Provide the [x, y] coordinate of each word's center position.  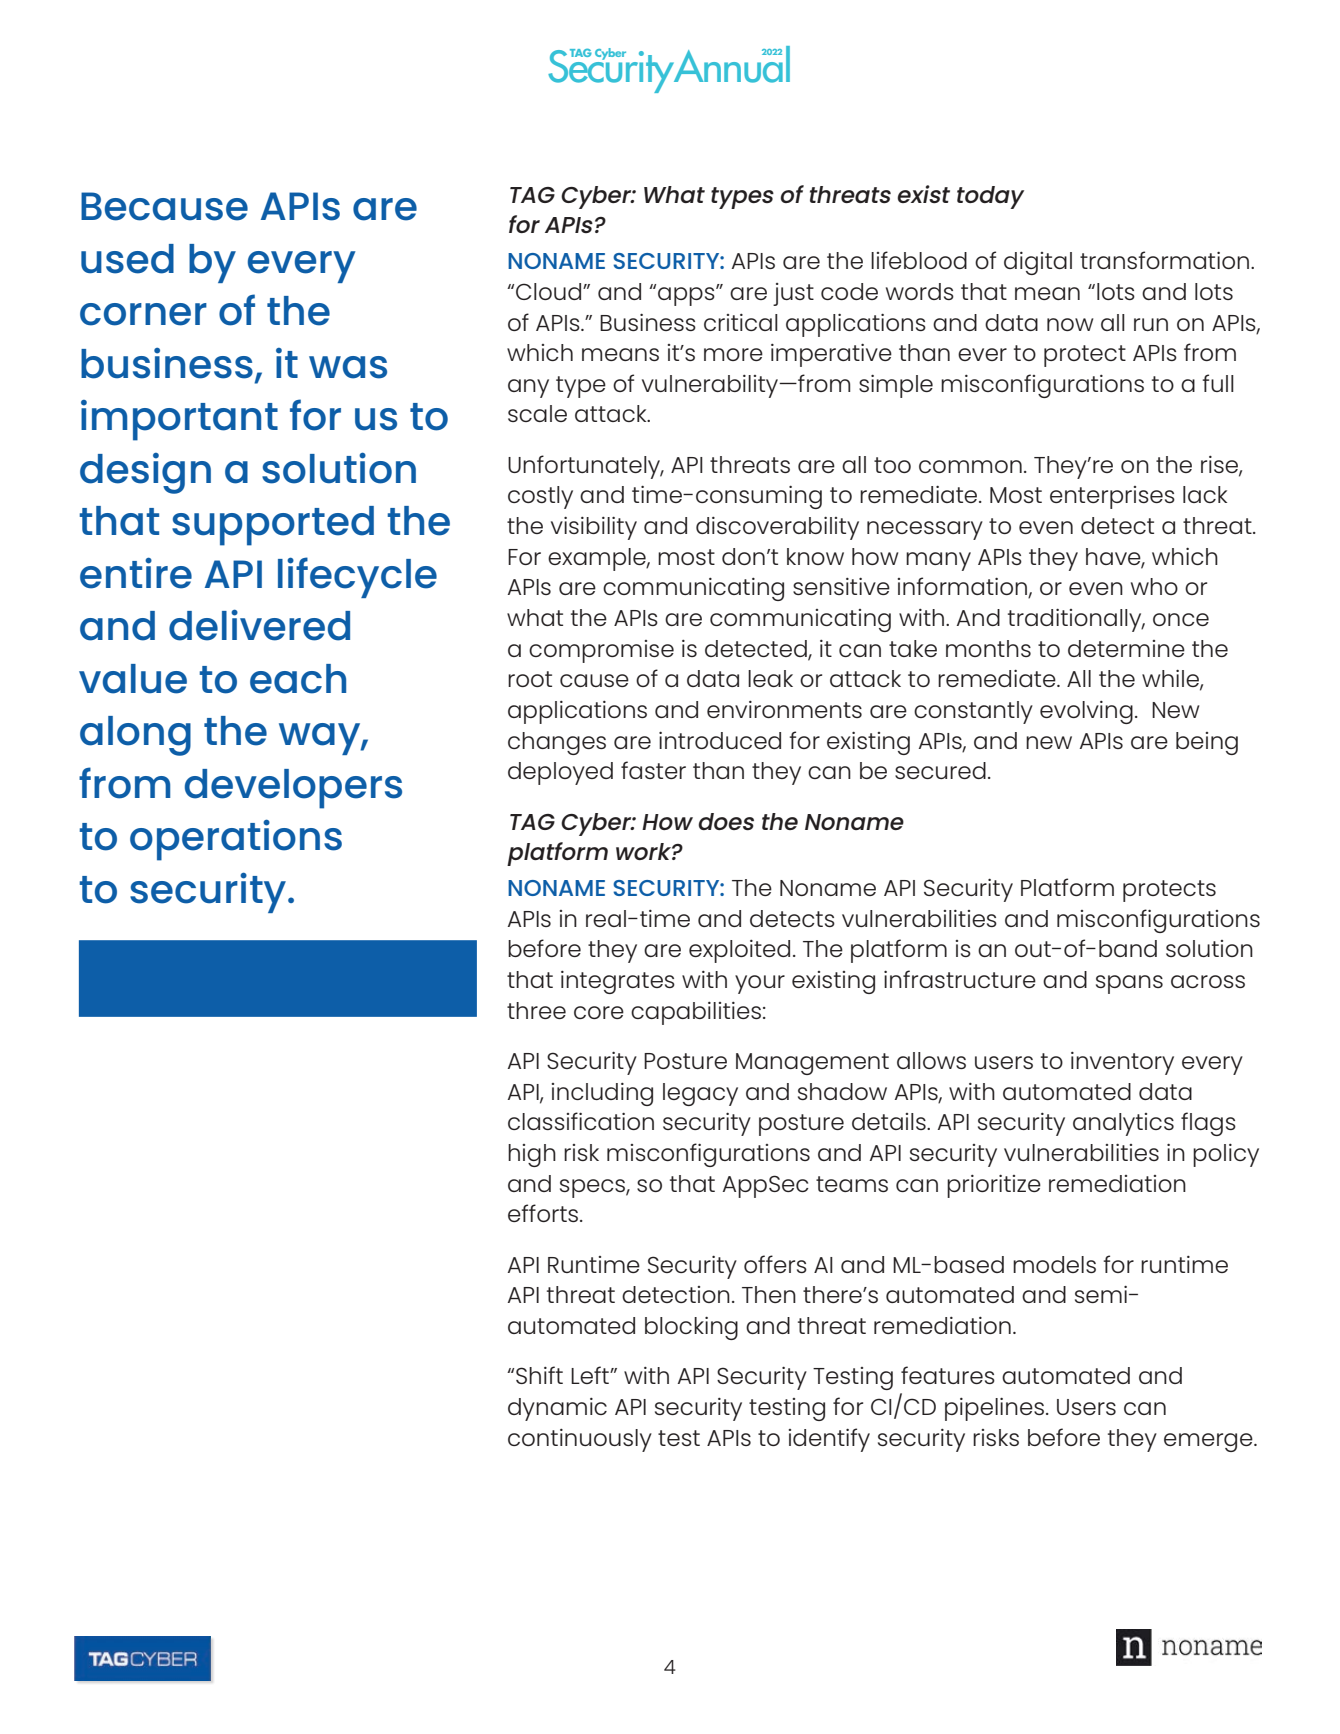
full [1218, 383]
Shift [539, 1375]
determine [1126, 648]
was [348, 367]
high [532, 1155]
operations [236, 840]
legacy [700, 1094]
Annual [730, 64]
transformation [1164, 260]
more [733, 354]
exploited [739, 951]
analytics [1123, 1124]
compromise [601, 651]
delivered [259, 625]
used [127, 259]
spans [1129, 984]
